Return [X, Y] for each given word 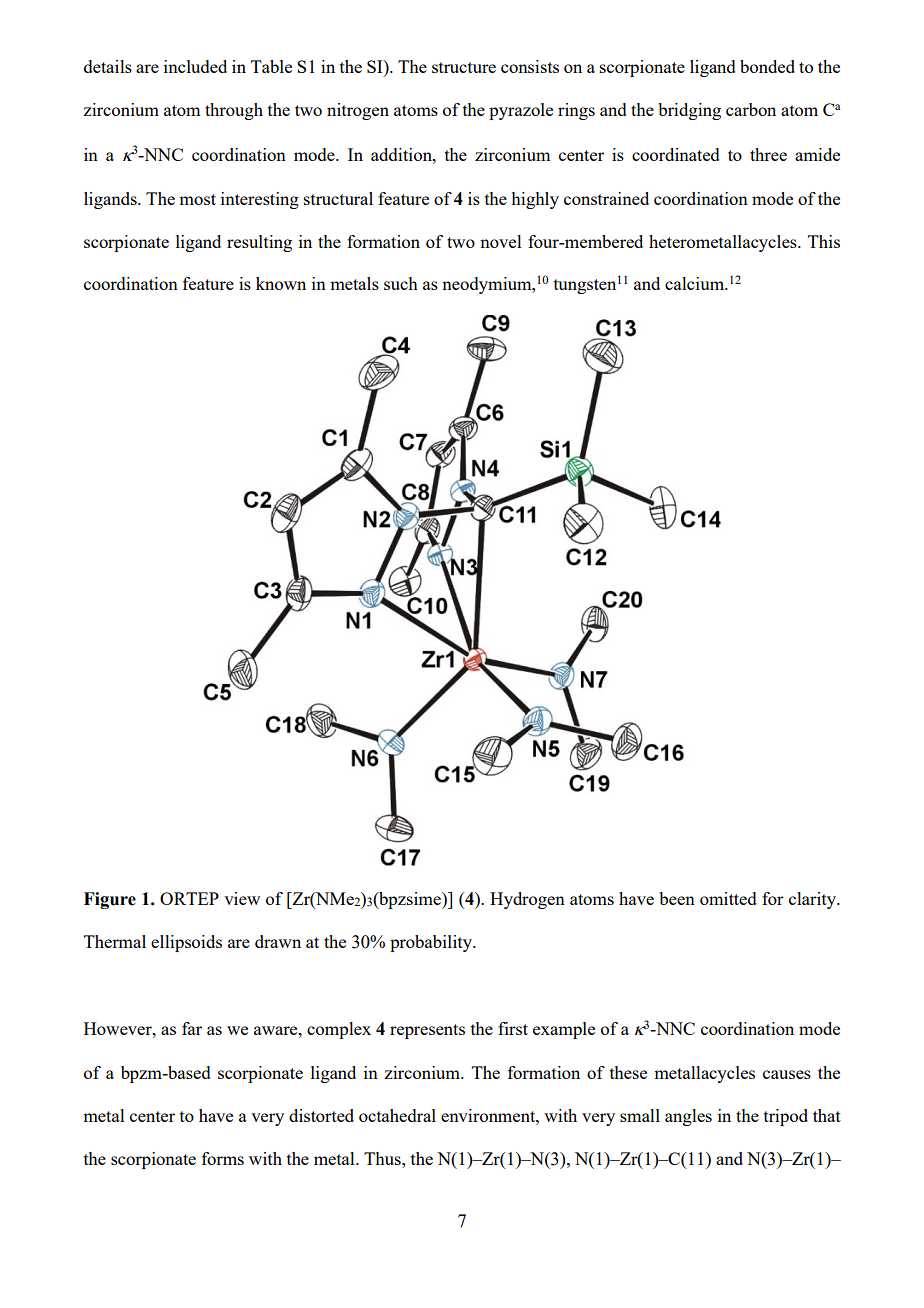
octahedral [397, 1115]
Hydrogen [527, 900]
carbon [751, 109]
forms [223, 1158]
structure [464, 67]
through [234, 111]
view [242, 898]
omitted [728, 898]
